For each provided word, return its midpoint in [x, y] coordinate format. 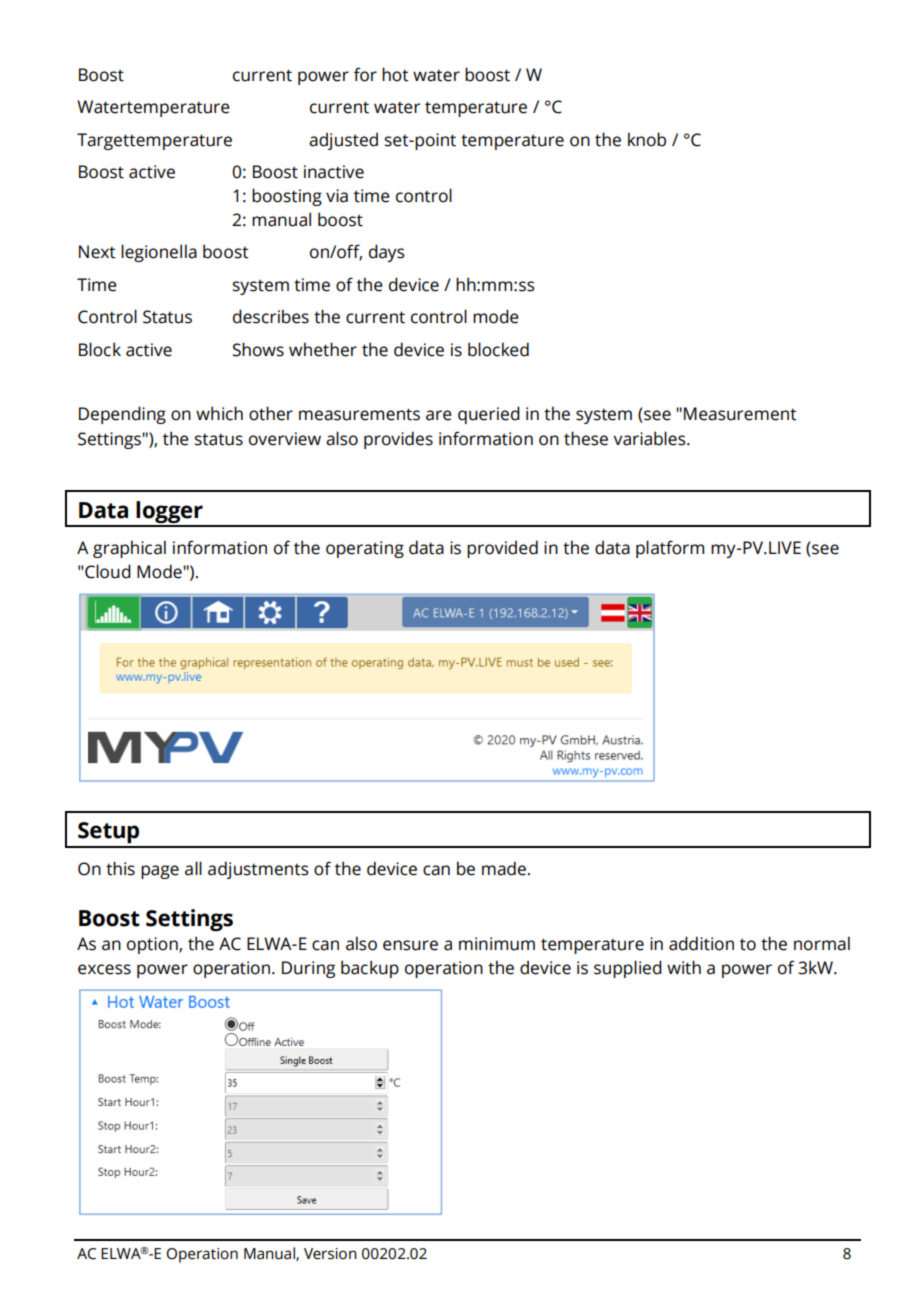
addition [701, 943]
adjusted [343, 141]
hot [395, 74]
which [219, 413]
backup [370, 969]
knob [647, 139]
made [504, 868]
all [193, 868]
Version [330, 1254]
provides [398, 440]
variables [650, 438]
